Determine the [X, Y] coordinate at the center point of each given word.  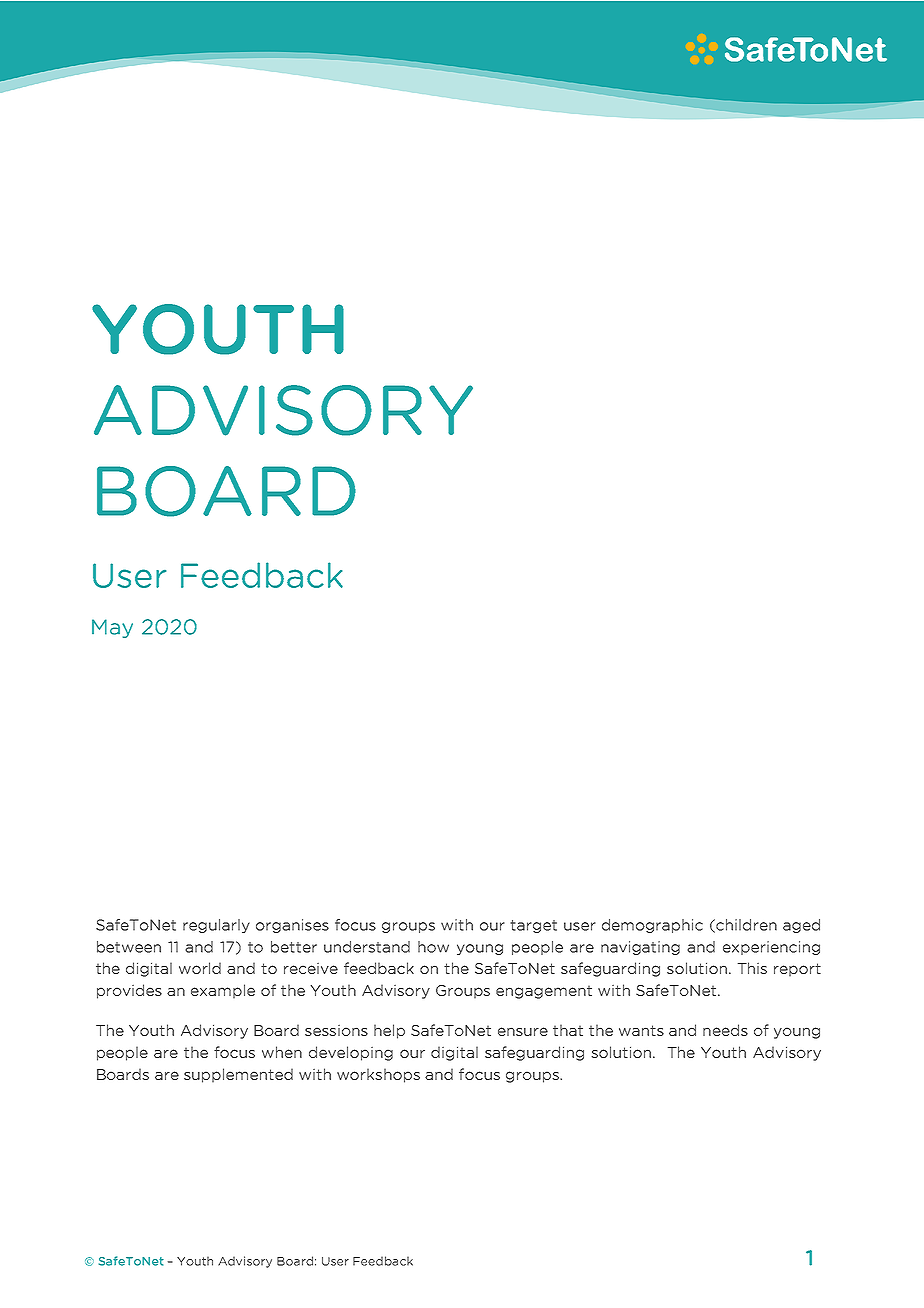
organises [292, 926]
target [533, 926]
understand [367, 947]
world [200, 968]
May [112, 628]
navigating [640, 948]
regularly [216, 926]
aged [801, 926]
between [129, 947]
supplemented [238, 1075]
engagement [544, 992]
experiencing [771, 948]
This [752, 968]
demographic [652, 926]
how [433, 947]
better [294, 947]
